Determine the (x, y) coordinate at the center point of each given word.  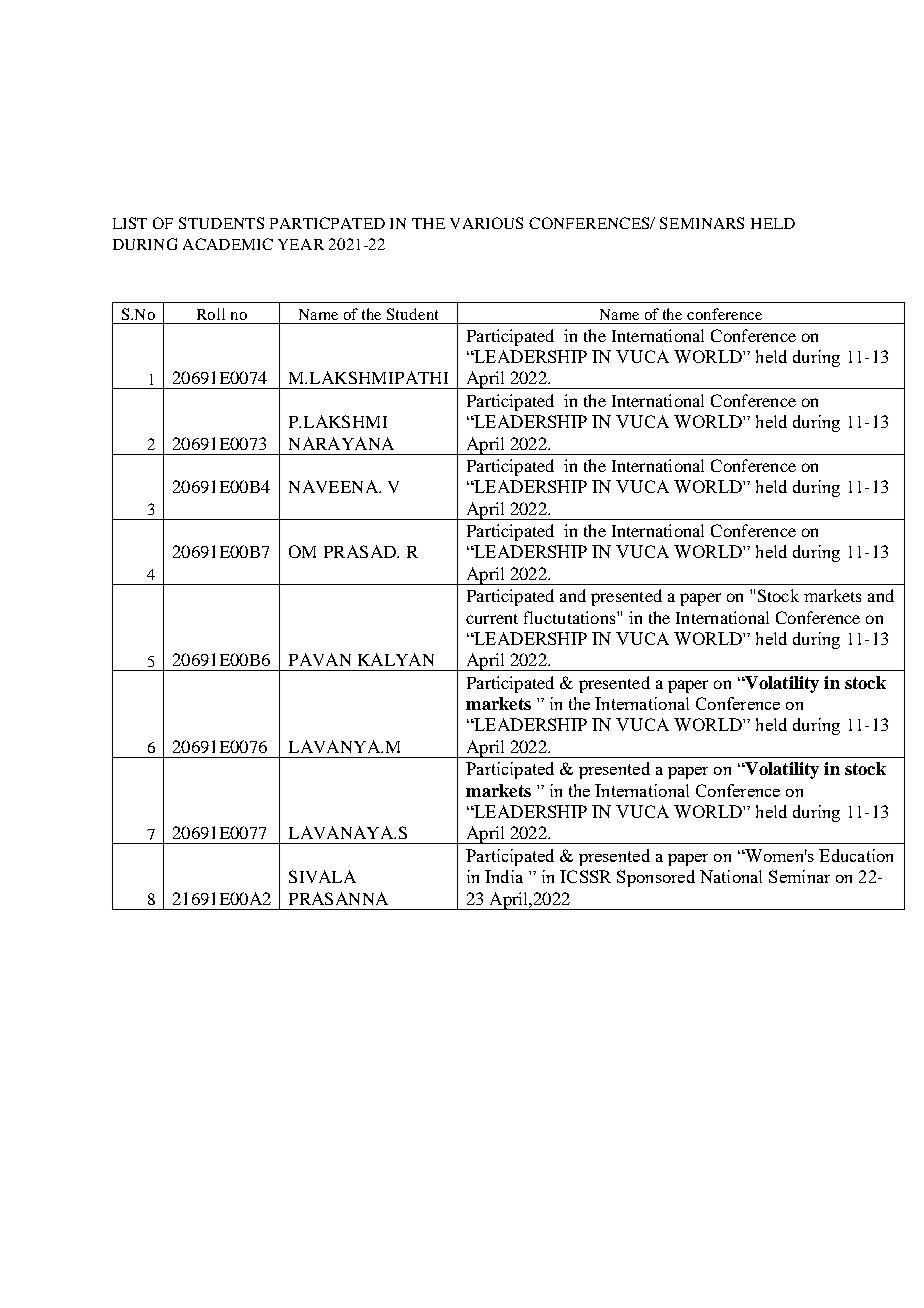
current (492, 619)
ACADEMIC (228, 244)
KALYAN (396, 659)
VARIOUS (486, 223)
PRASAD (361, 551)
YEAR (301, 244)
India (504, 876)
